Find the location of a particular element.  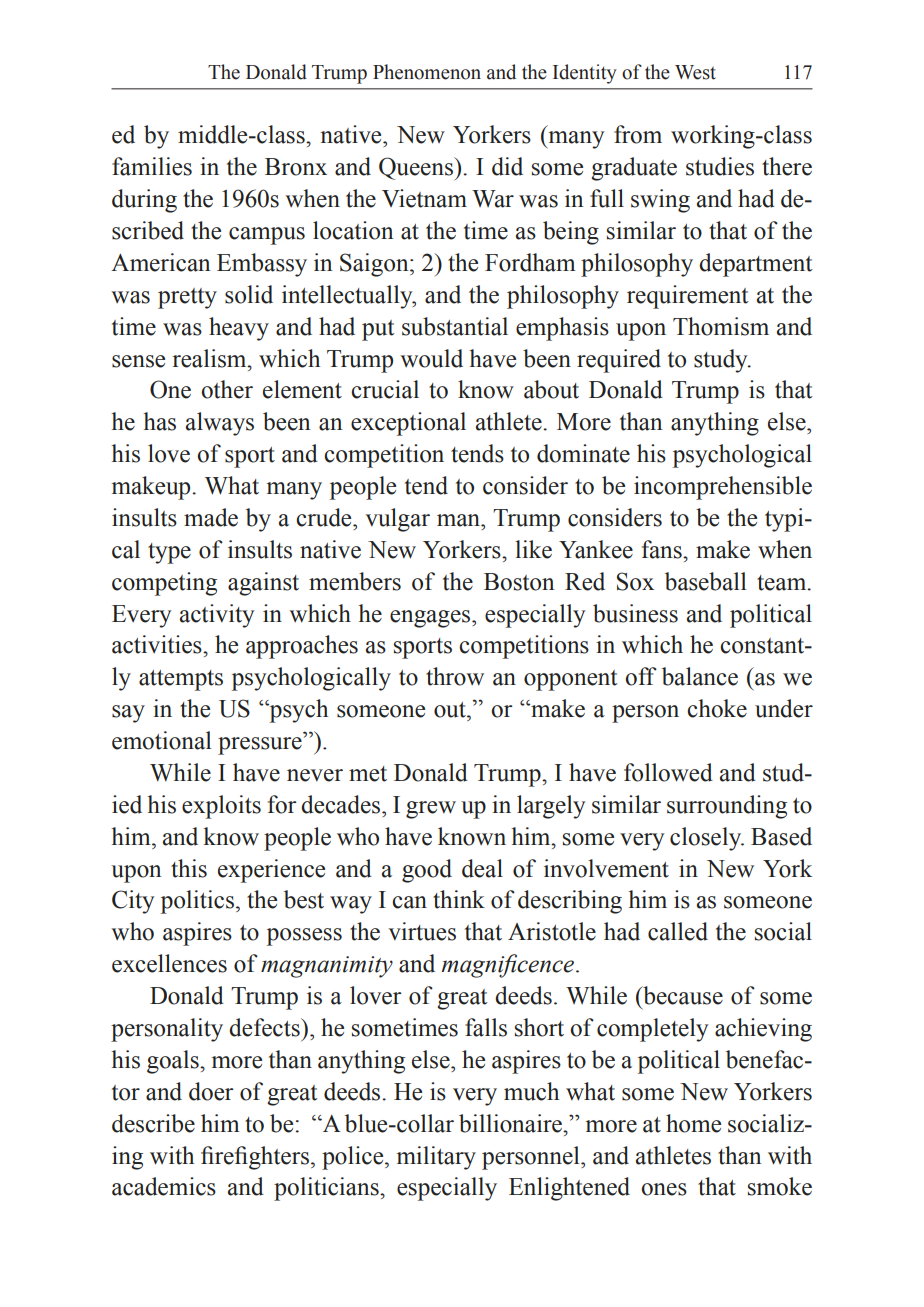

engages is located at coordinates (431, 619).
